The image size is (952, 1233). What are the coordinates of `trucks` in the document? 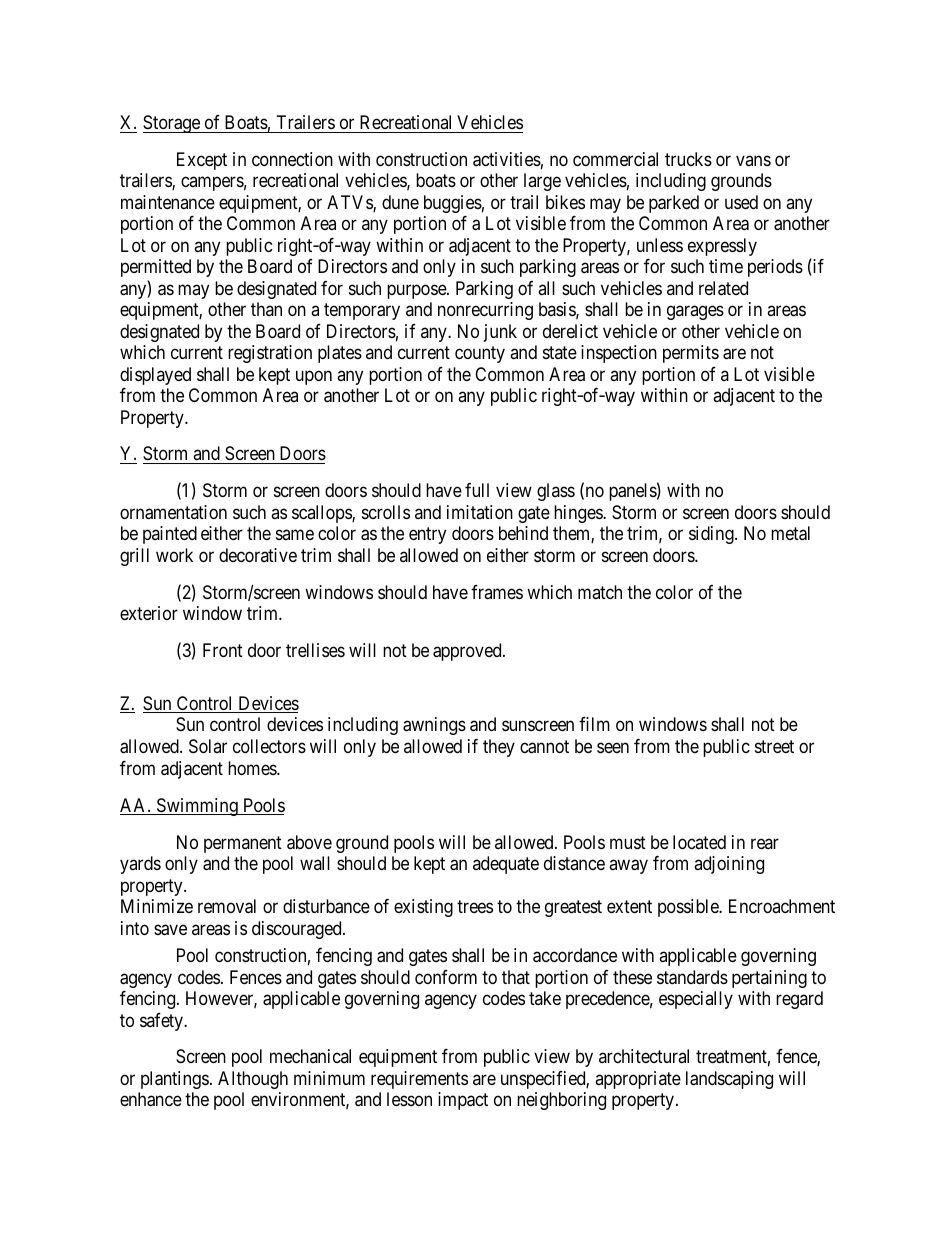 It's located at (688, 159).
